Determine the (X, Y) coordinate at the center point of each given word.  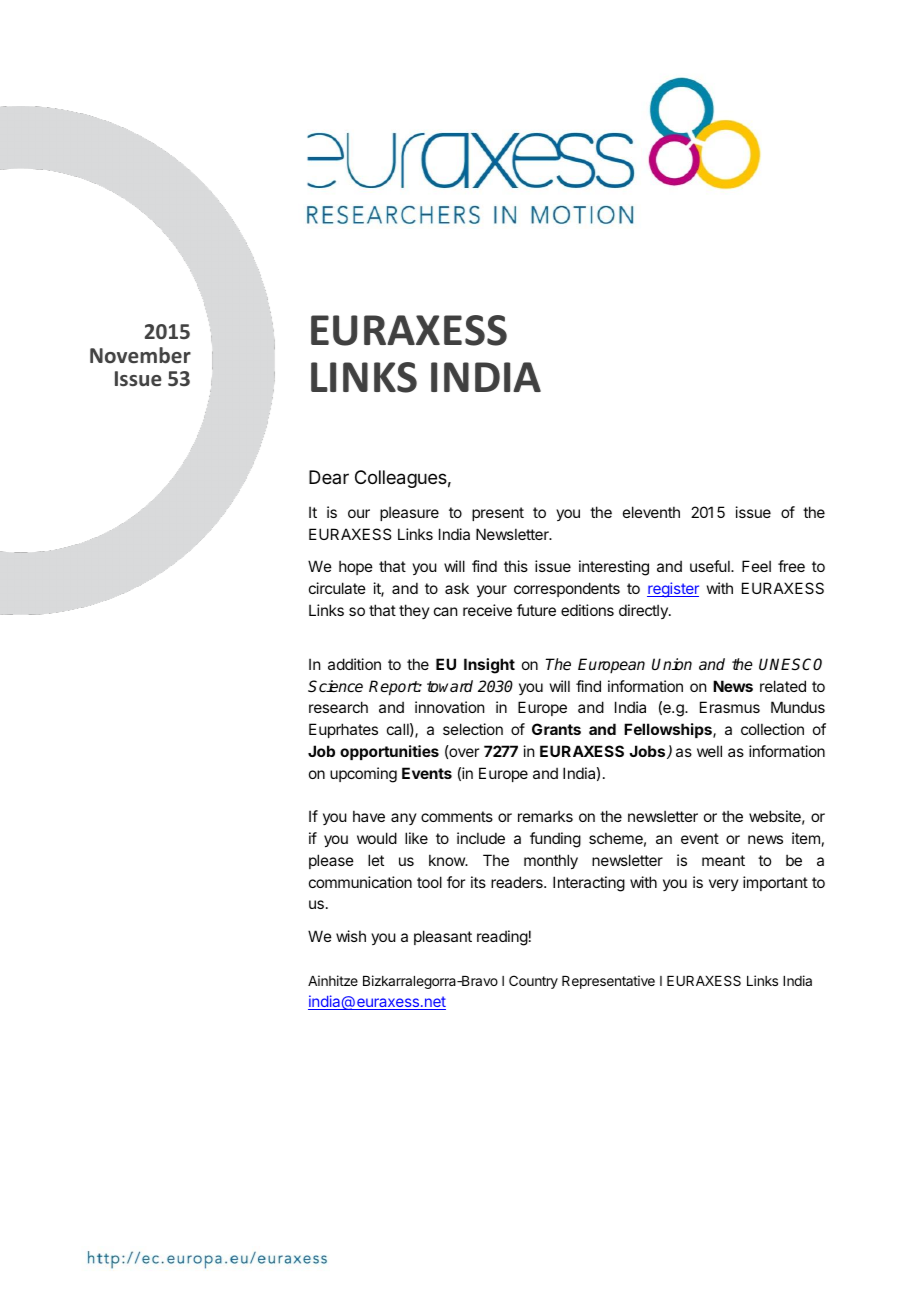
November (140, 355)
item (806, 838)
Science (335, 686)
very (724, 885)
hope (356, 567)
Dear (329, 477)
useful (711, 566)
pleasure (409, 513)
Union (672, 664)
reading (502, 938)
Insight (489, 666)
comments (457, 816)
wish (351, 936)
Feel (756, 566)
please (331, 861)
